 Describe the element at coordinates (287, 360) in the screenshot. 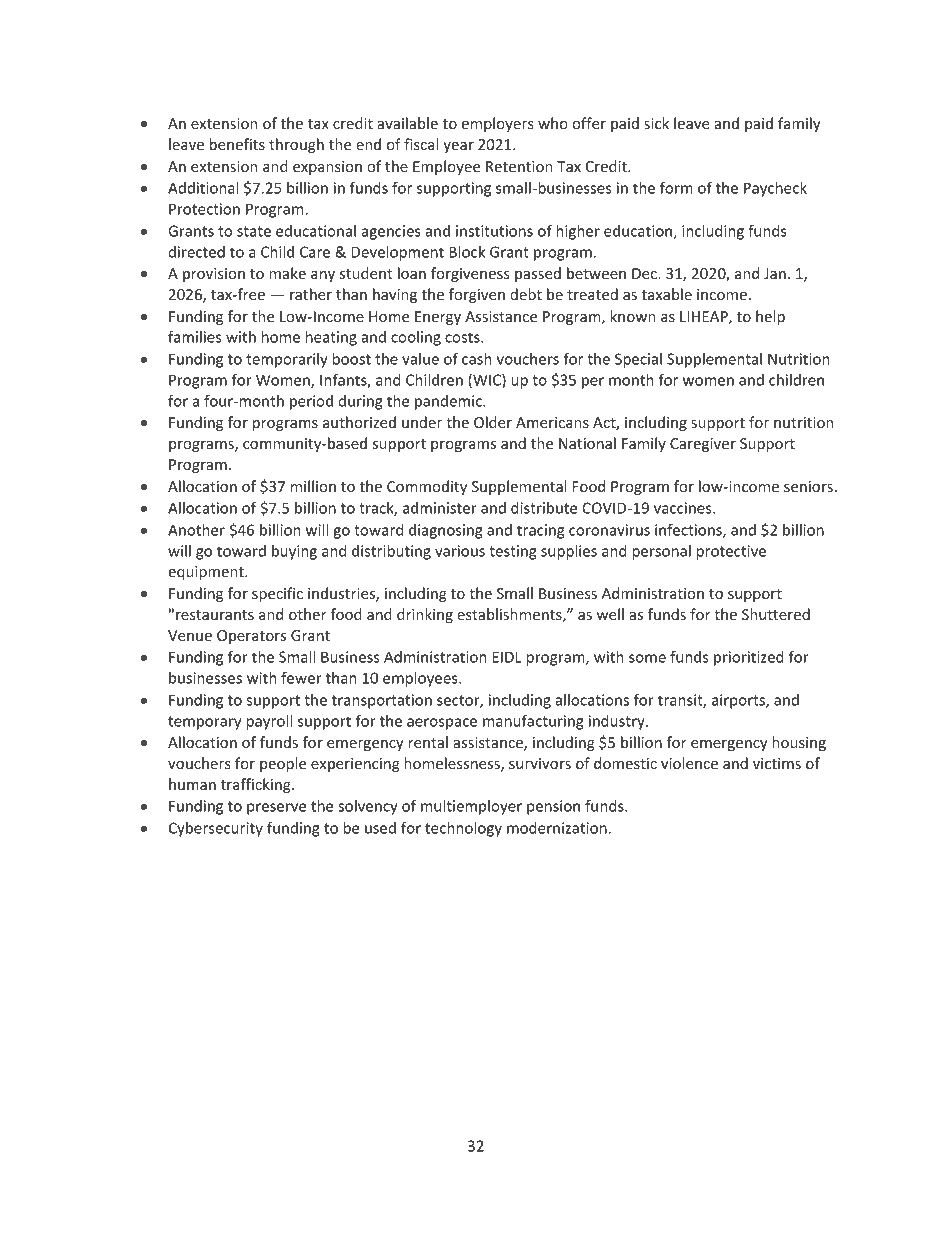

I see `temporarily` at that location.
